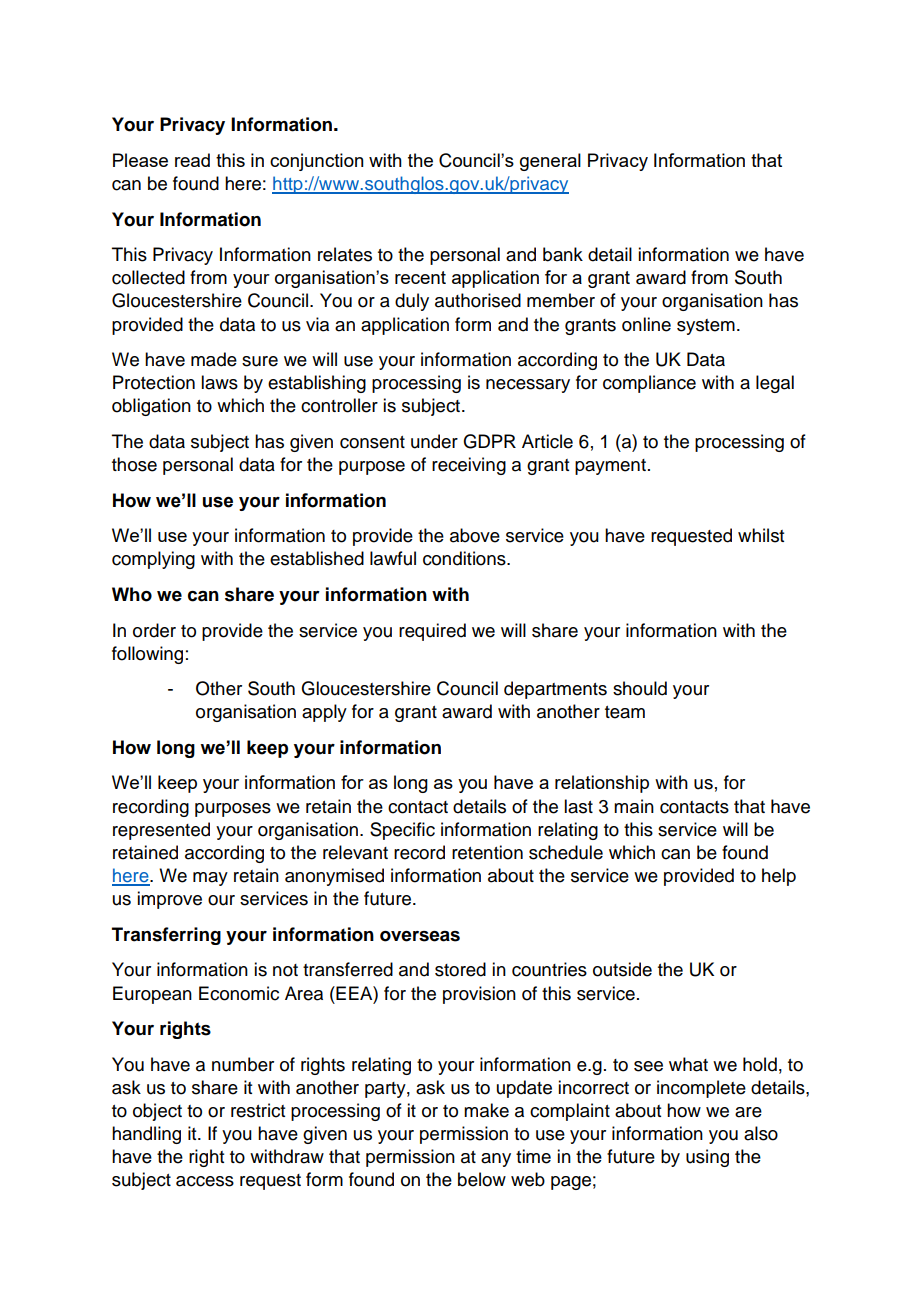  Describe the element at coordinates (166, 936) in the screenshot. I see `Transferring` at that location.
